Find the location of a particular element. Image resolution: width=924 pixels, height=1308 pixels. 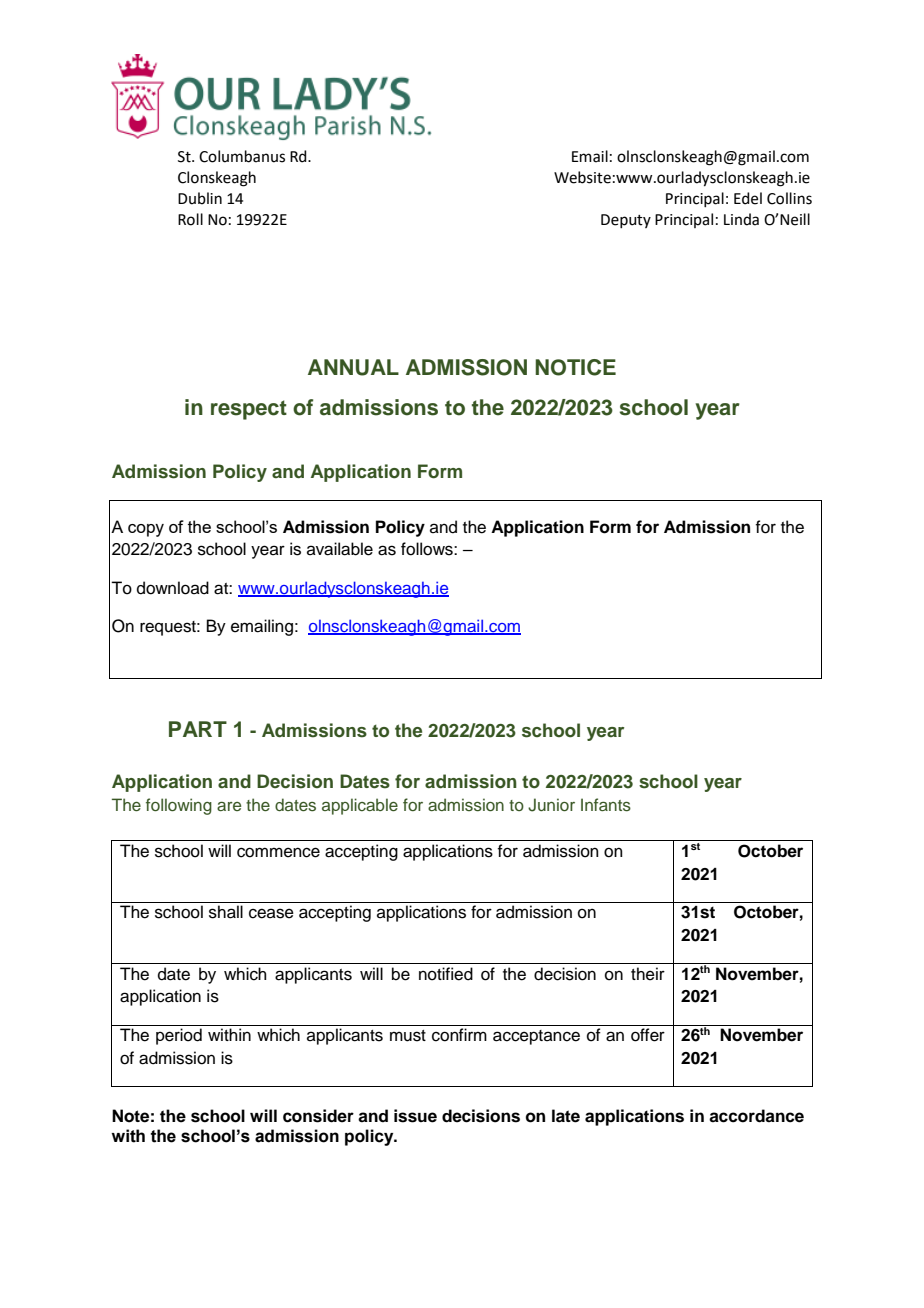

Deputy is located at coordinates (626, 221).
